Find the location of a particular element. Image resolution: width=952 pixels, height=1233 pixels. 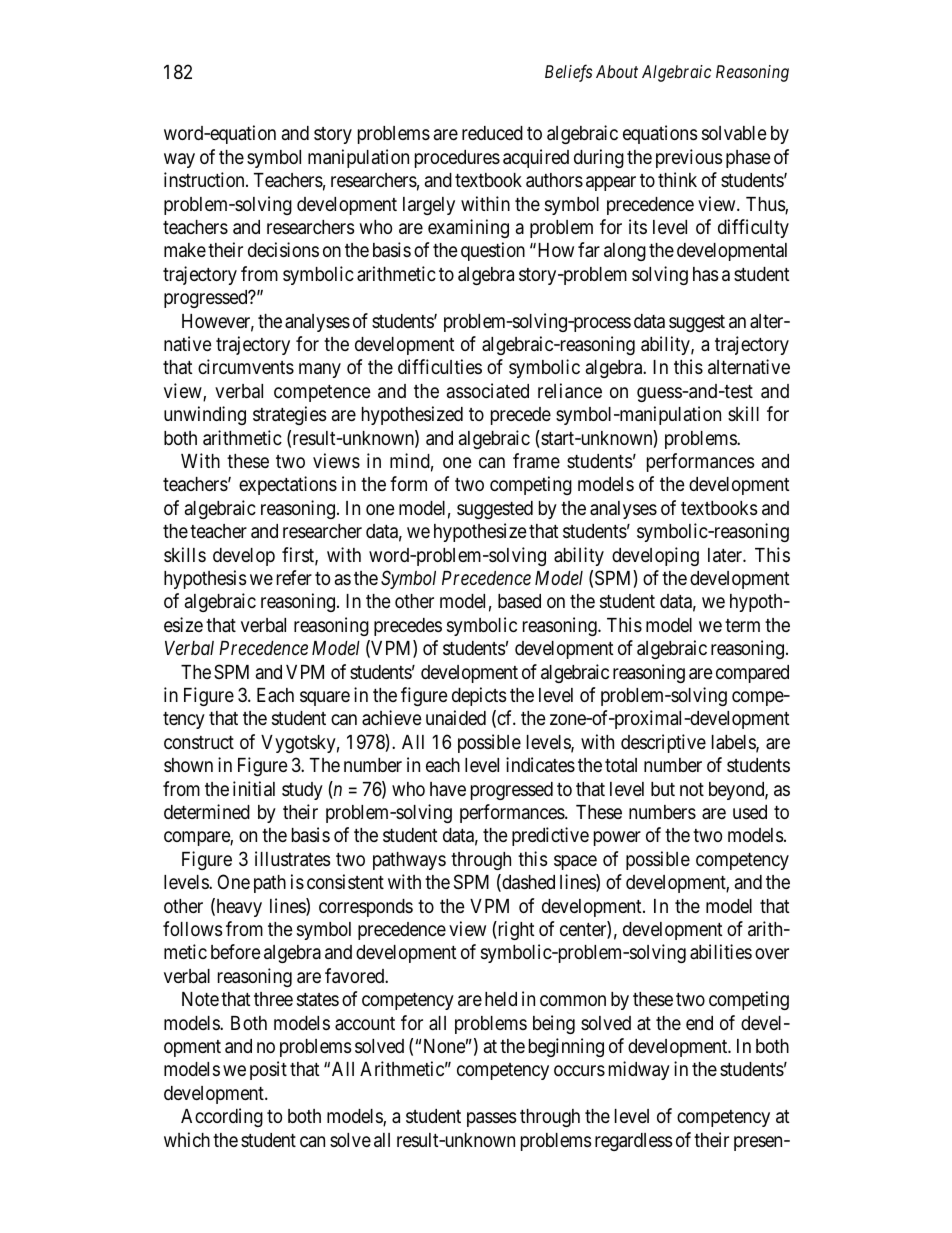

later is located at coordinates (726, 555).
